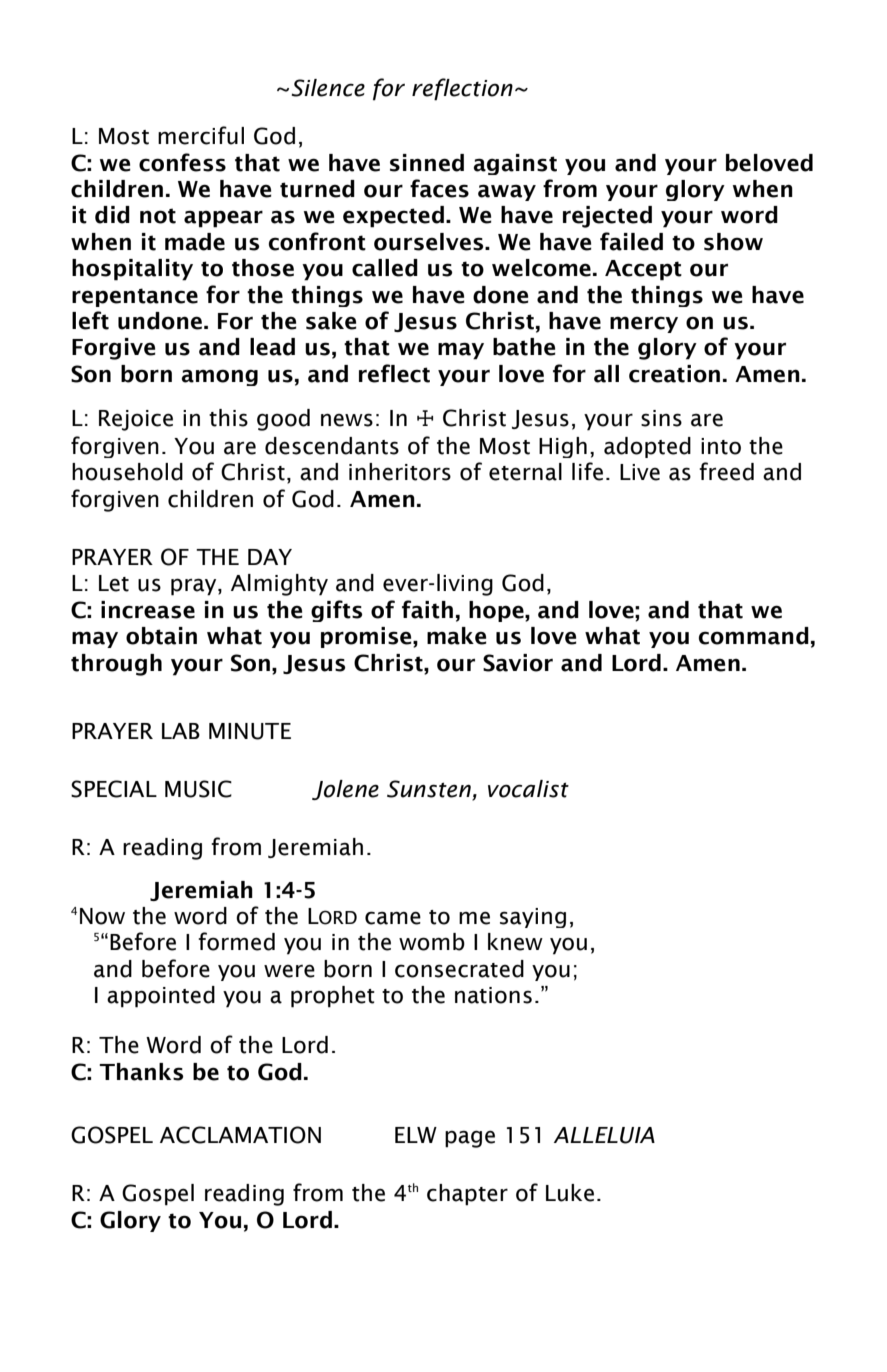 The image size is (887, 1372). Describe the element at coordinates (201, 135) in the document. I see `merciful` at that location.
